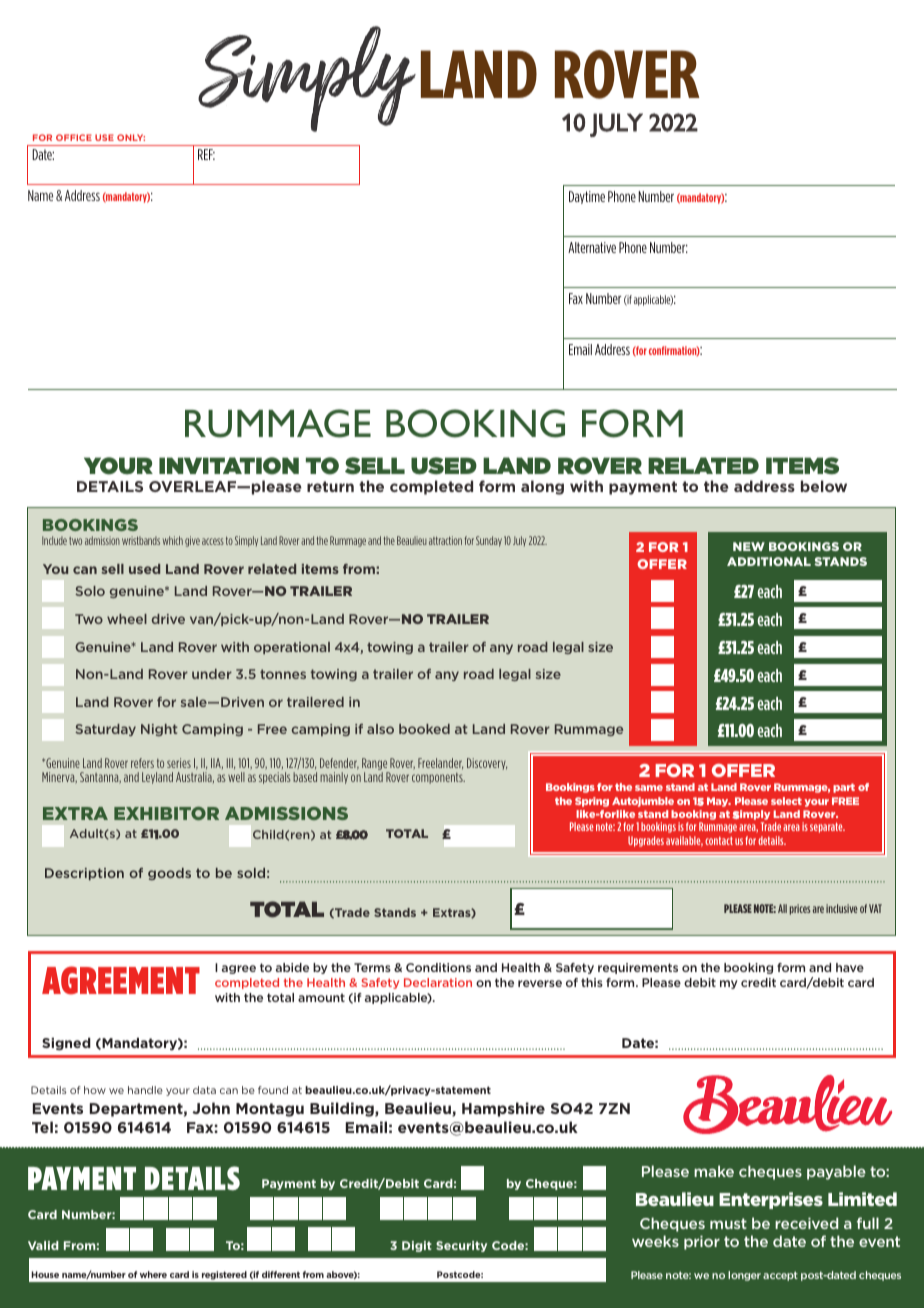 The width and height of the image is (924, 1308). What do you see at coordinates (66, 1044) in the image?
I see `Signed` at bounding box center [66, 1044].
